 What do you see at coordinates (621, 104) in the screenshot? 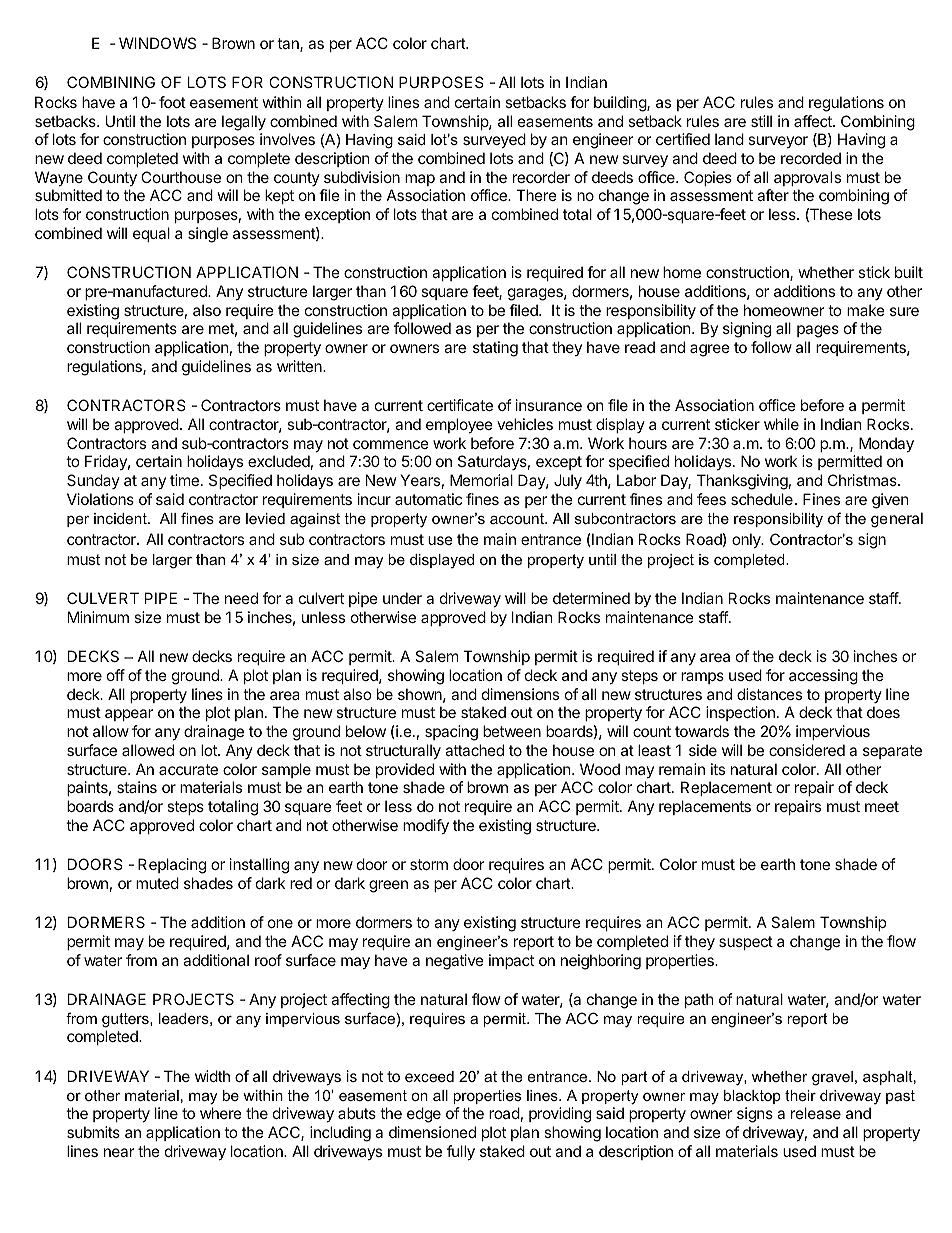
I see `building` at bounding box center [621, 104].
